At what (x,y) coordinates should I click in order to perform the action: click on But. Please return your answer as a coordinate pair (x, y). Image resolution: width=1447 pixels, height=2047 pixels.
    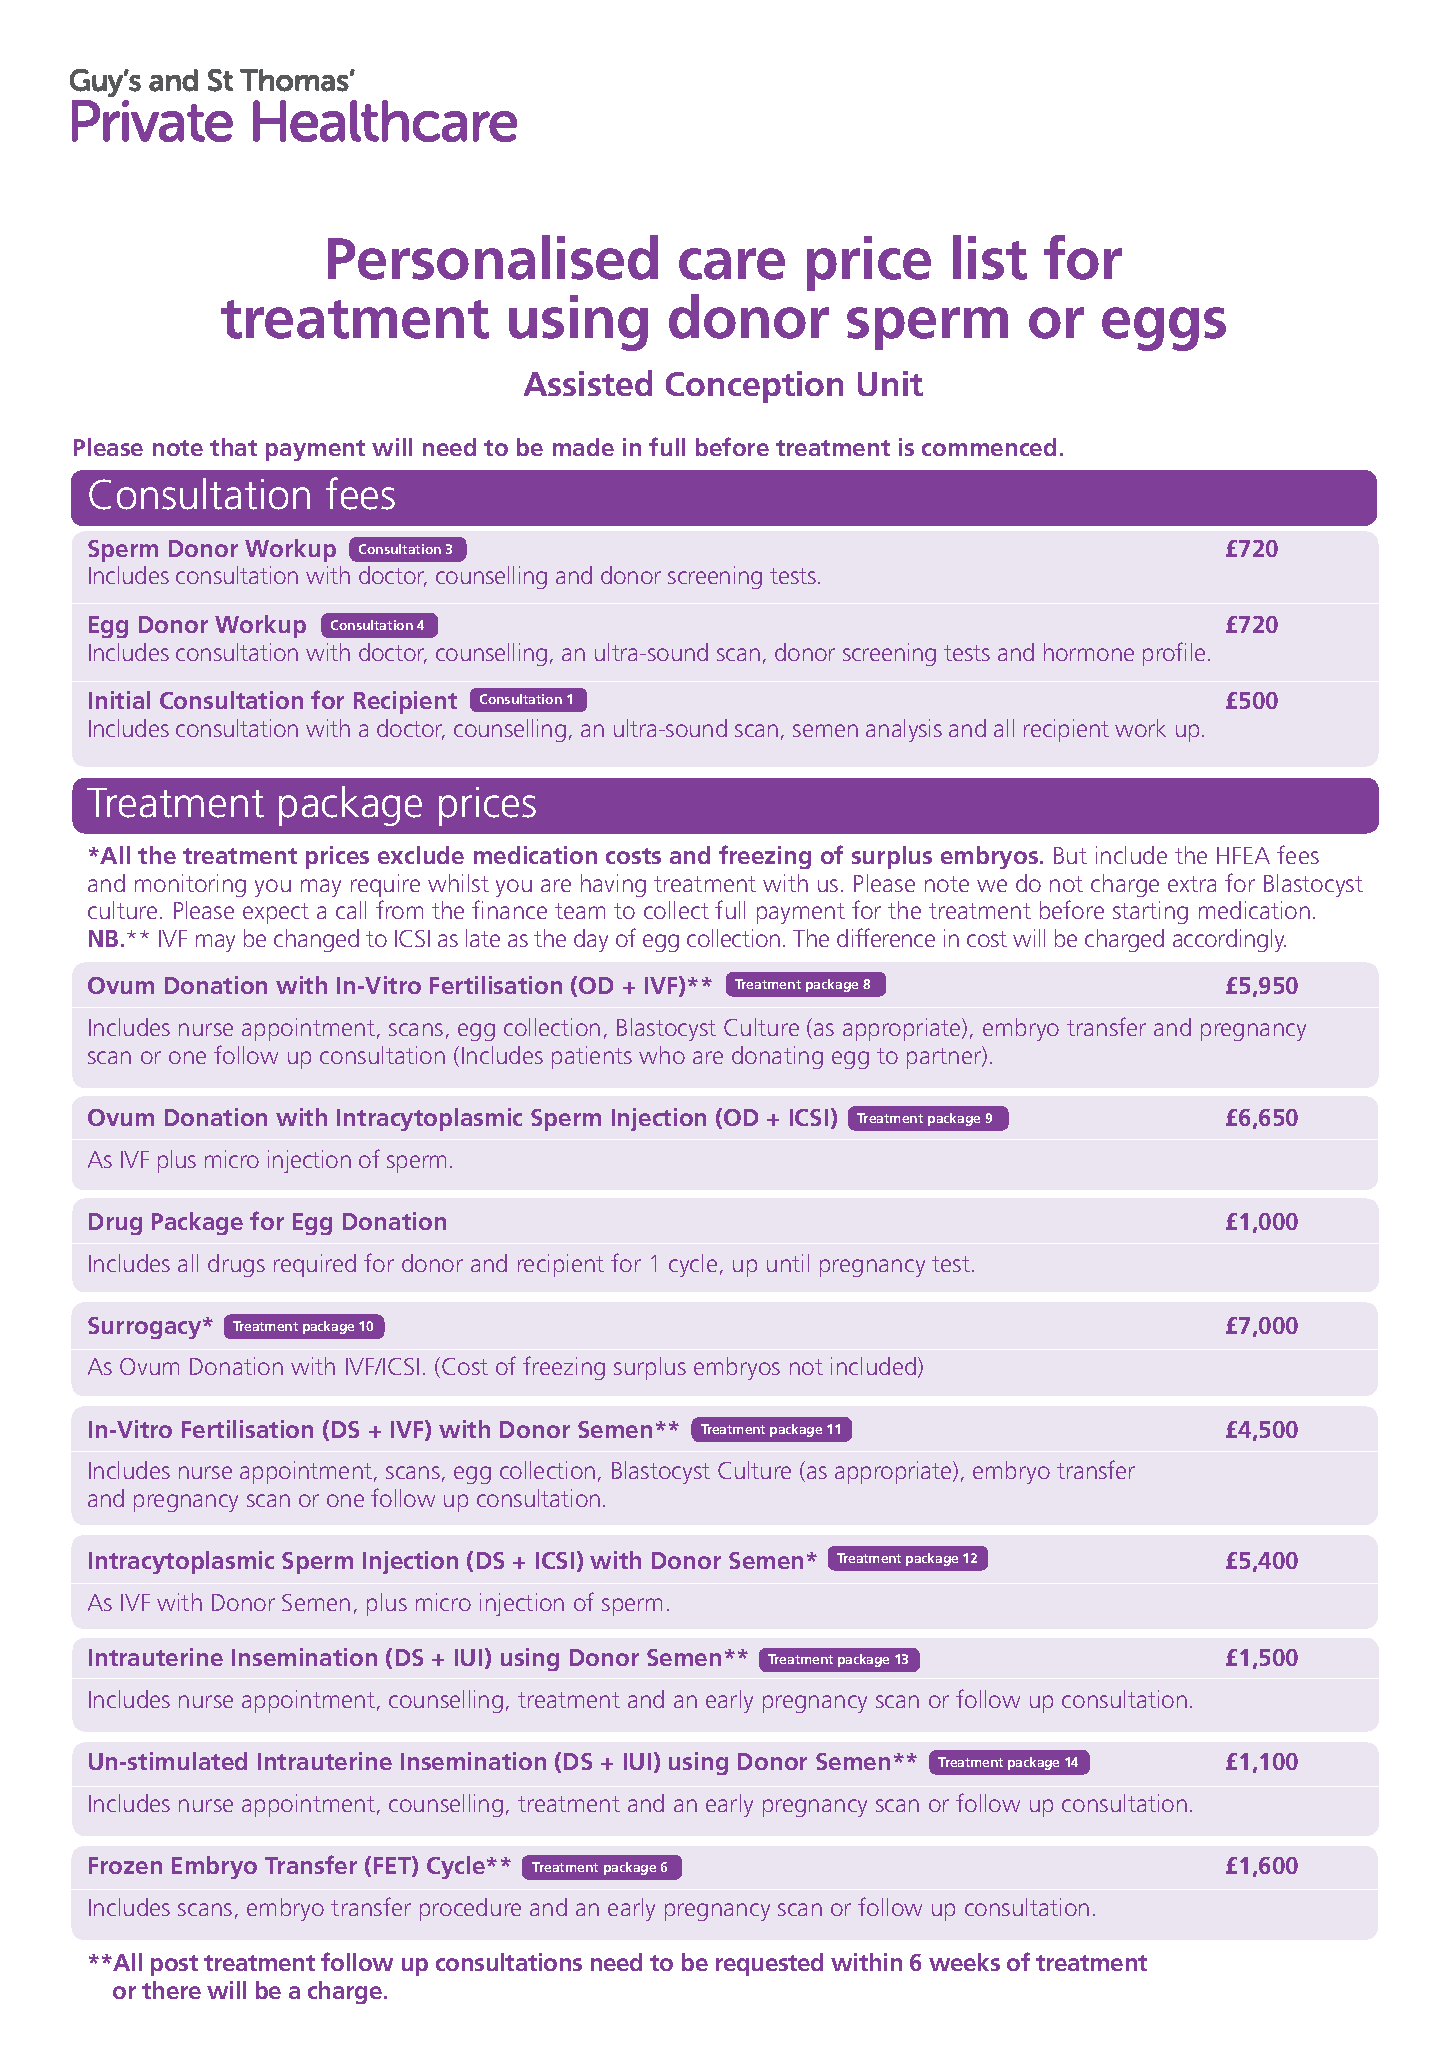
    Looking at the image, I should click on (1070, 855).
